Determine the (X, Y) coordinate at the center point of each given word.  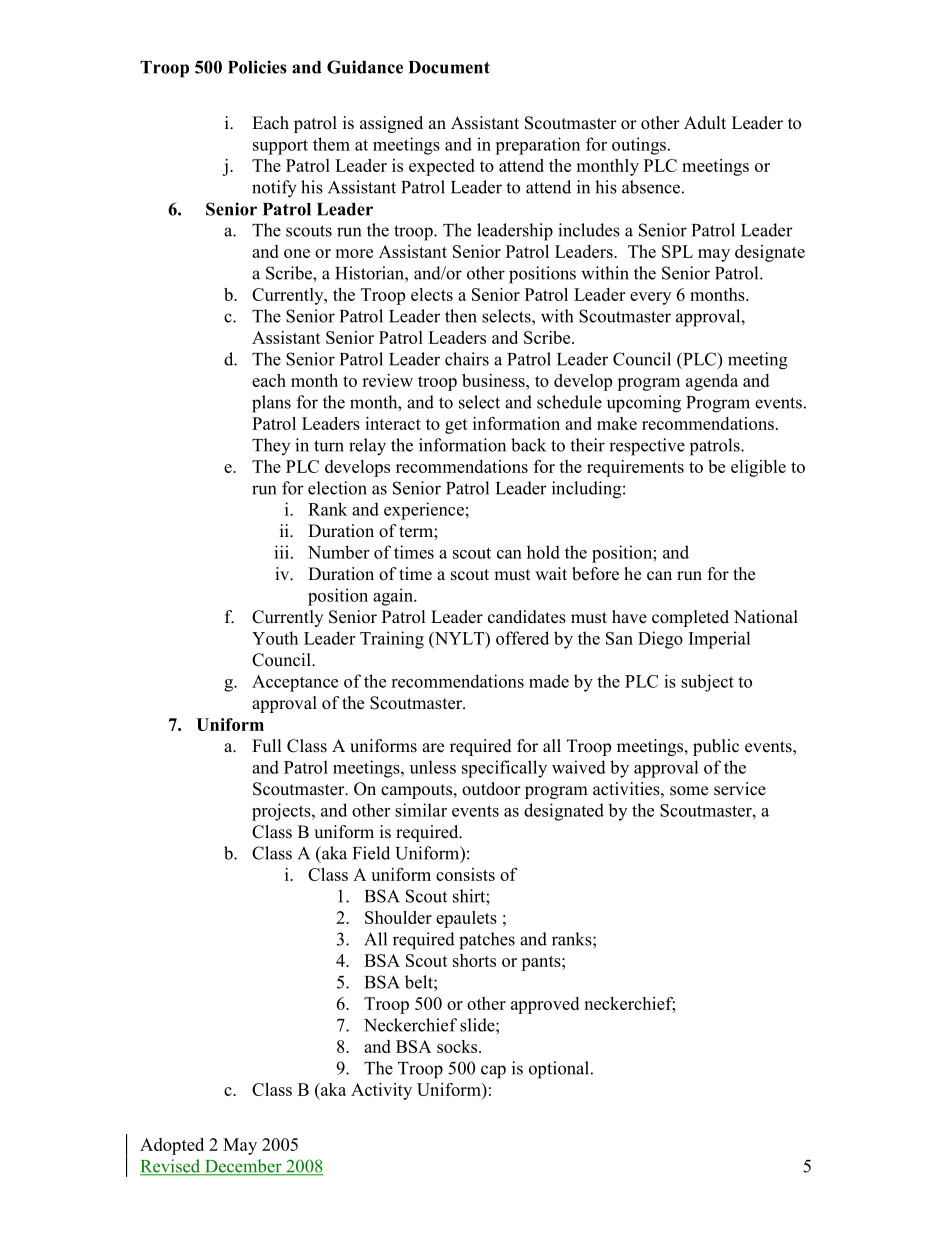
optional (560, 1070)
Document (449, 67)
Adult (705, 123)
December (243, 1167)
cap (493, 1072)
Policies (257, 67)
